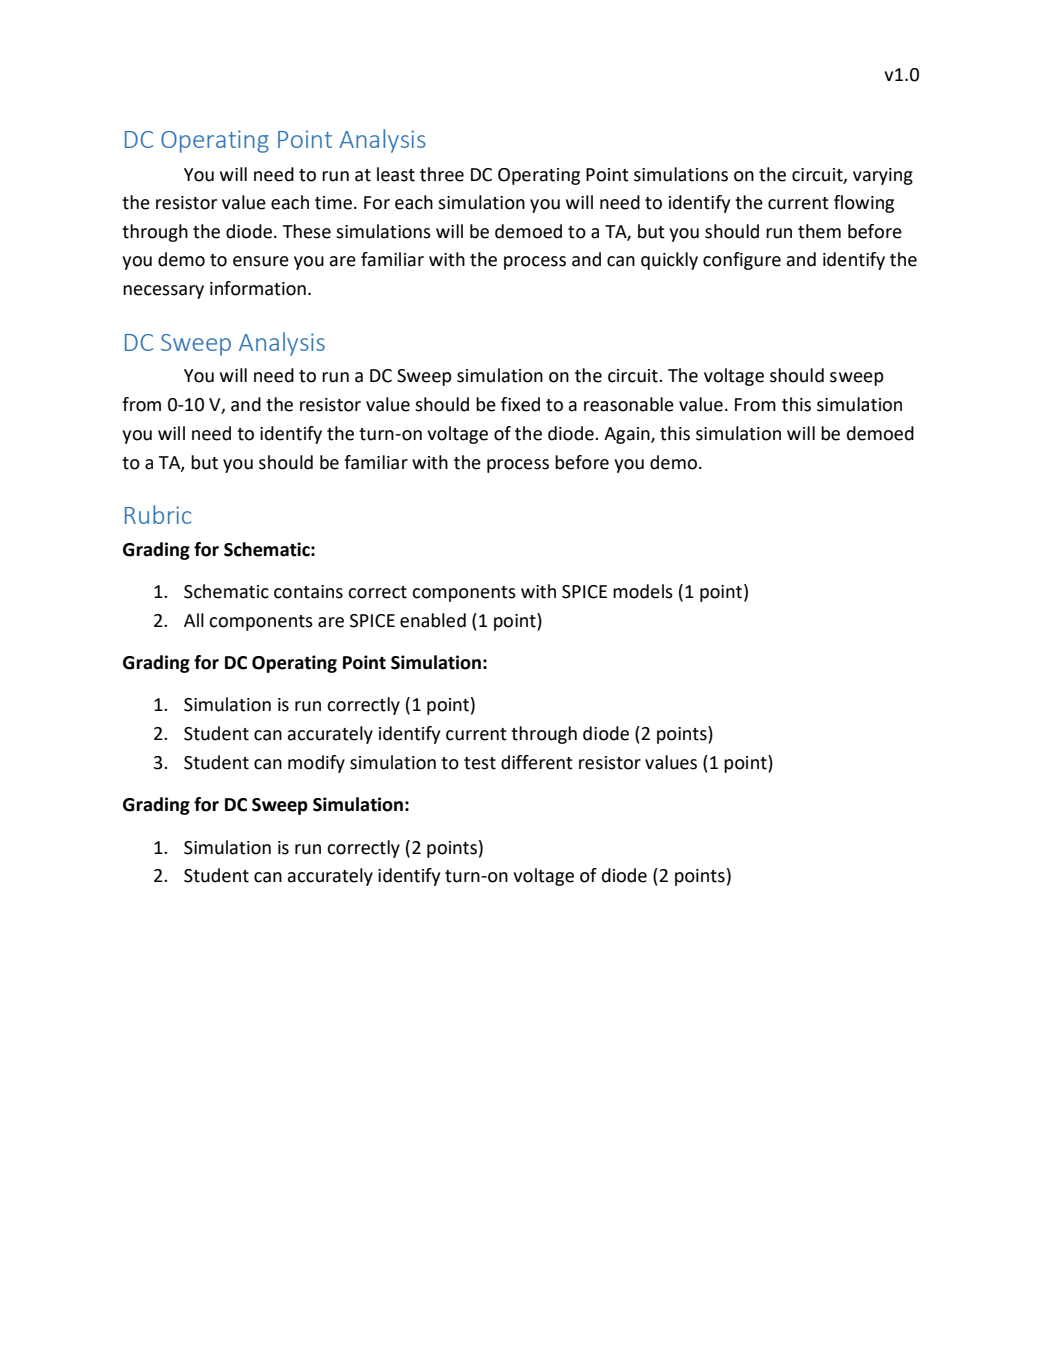 This document has height=1348, width=1042. What do you see at coordinates (316, 764) in the document?
I see `modify` at bounding box center [316, 764].
